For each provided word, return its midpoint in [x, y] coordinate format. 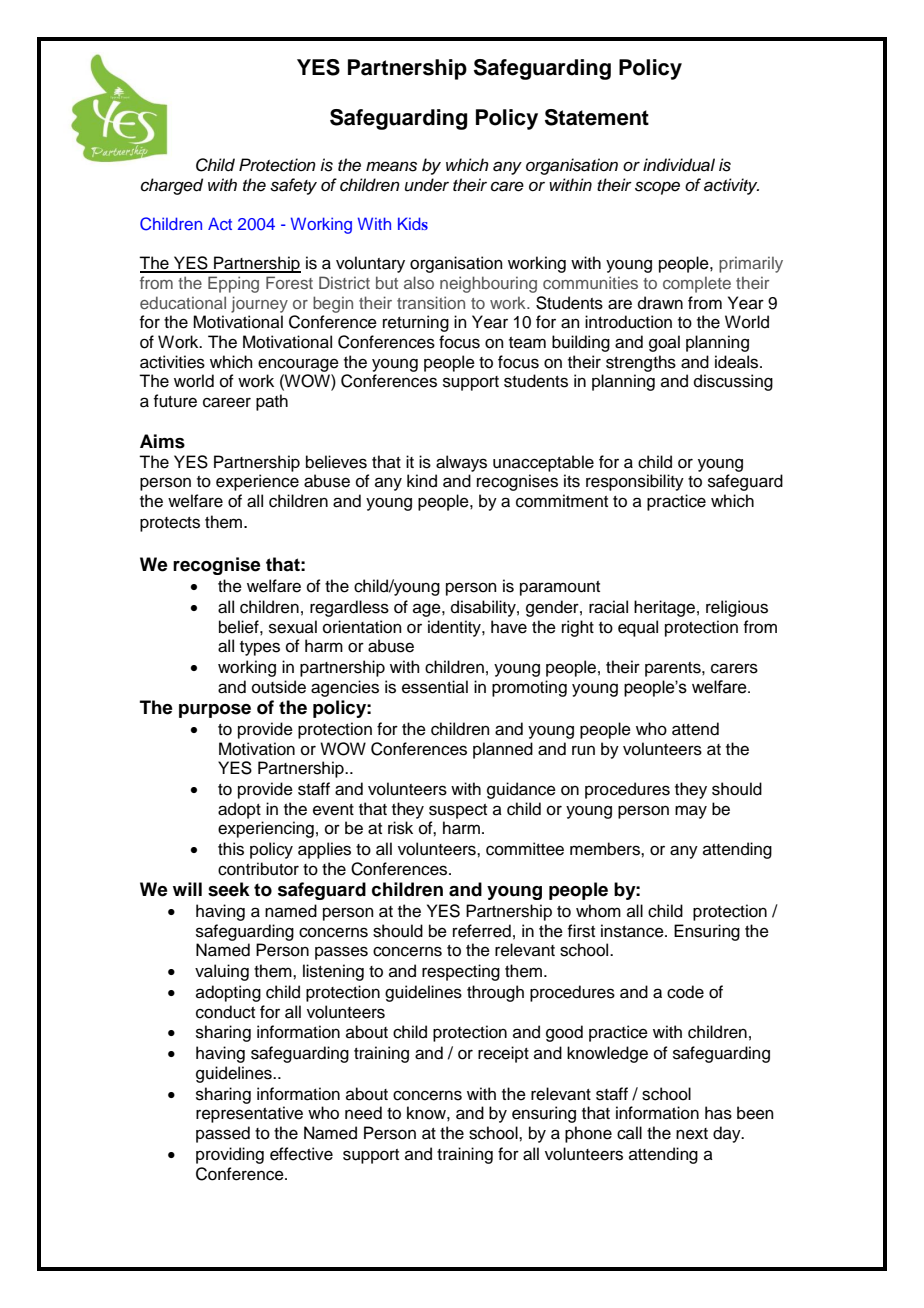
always [461, 463]
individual [679, 165]
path [272, 402]
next [692, 1134]
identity [455, 628]
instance [633, 931]
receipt [503, 1054]
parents [674, 669]
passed [223, 1134]
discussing [733, 382]
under [427, 185]
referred [482, 931]
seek [229, 889]
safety [293, 186]
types [260, 648]
